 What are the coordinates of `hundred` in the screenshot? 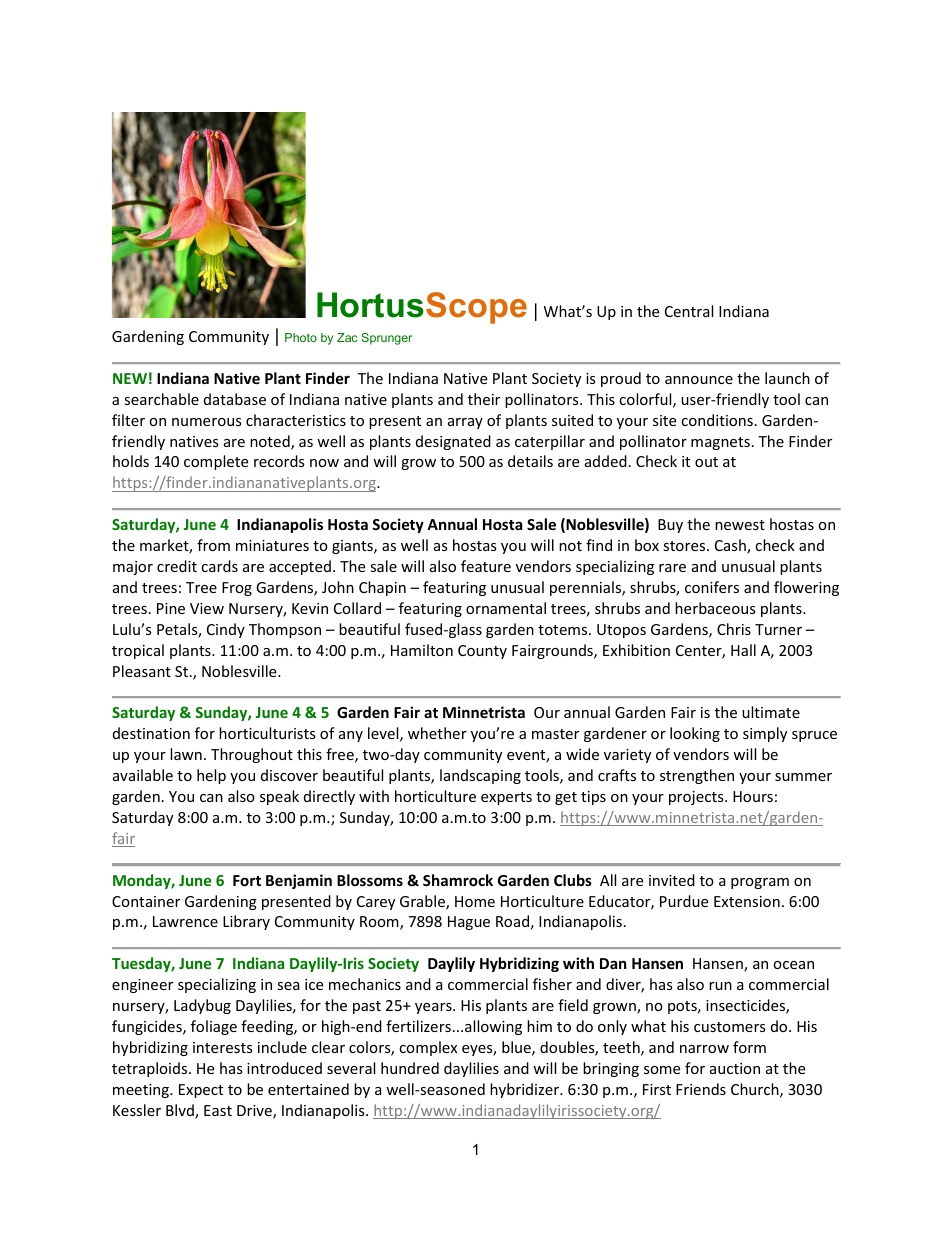 It's located at (410, 1068).
